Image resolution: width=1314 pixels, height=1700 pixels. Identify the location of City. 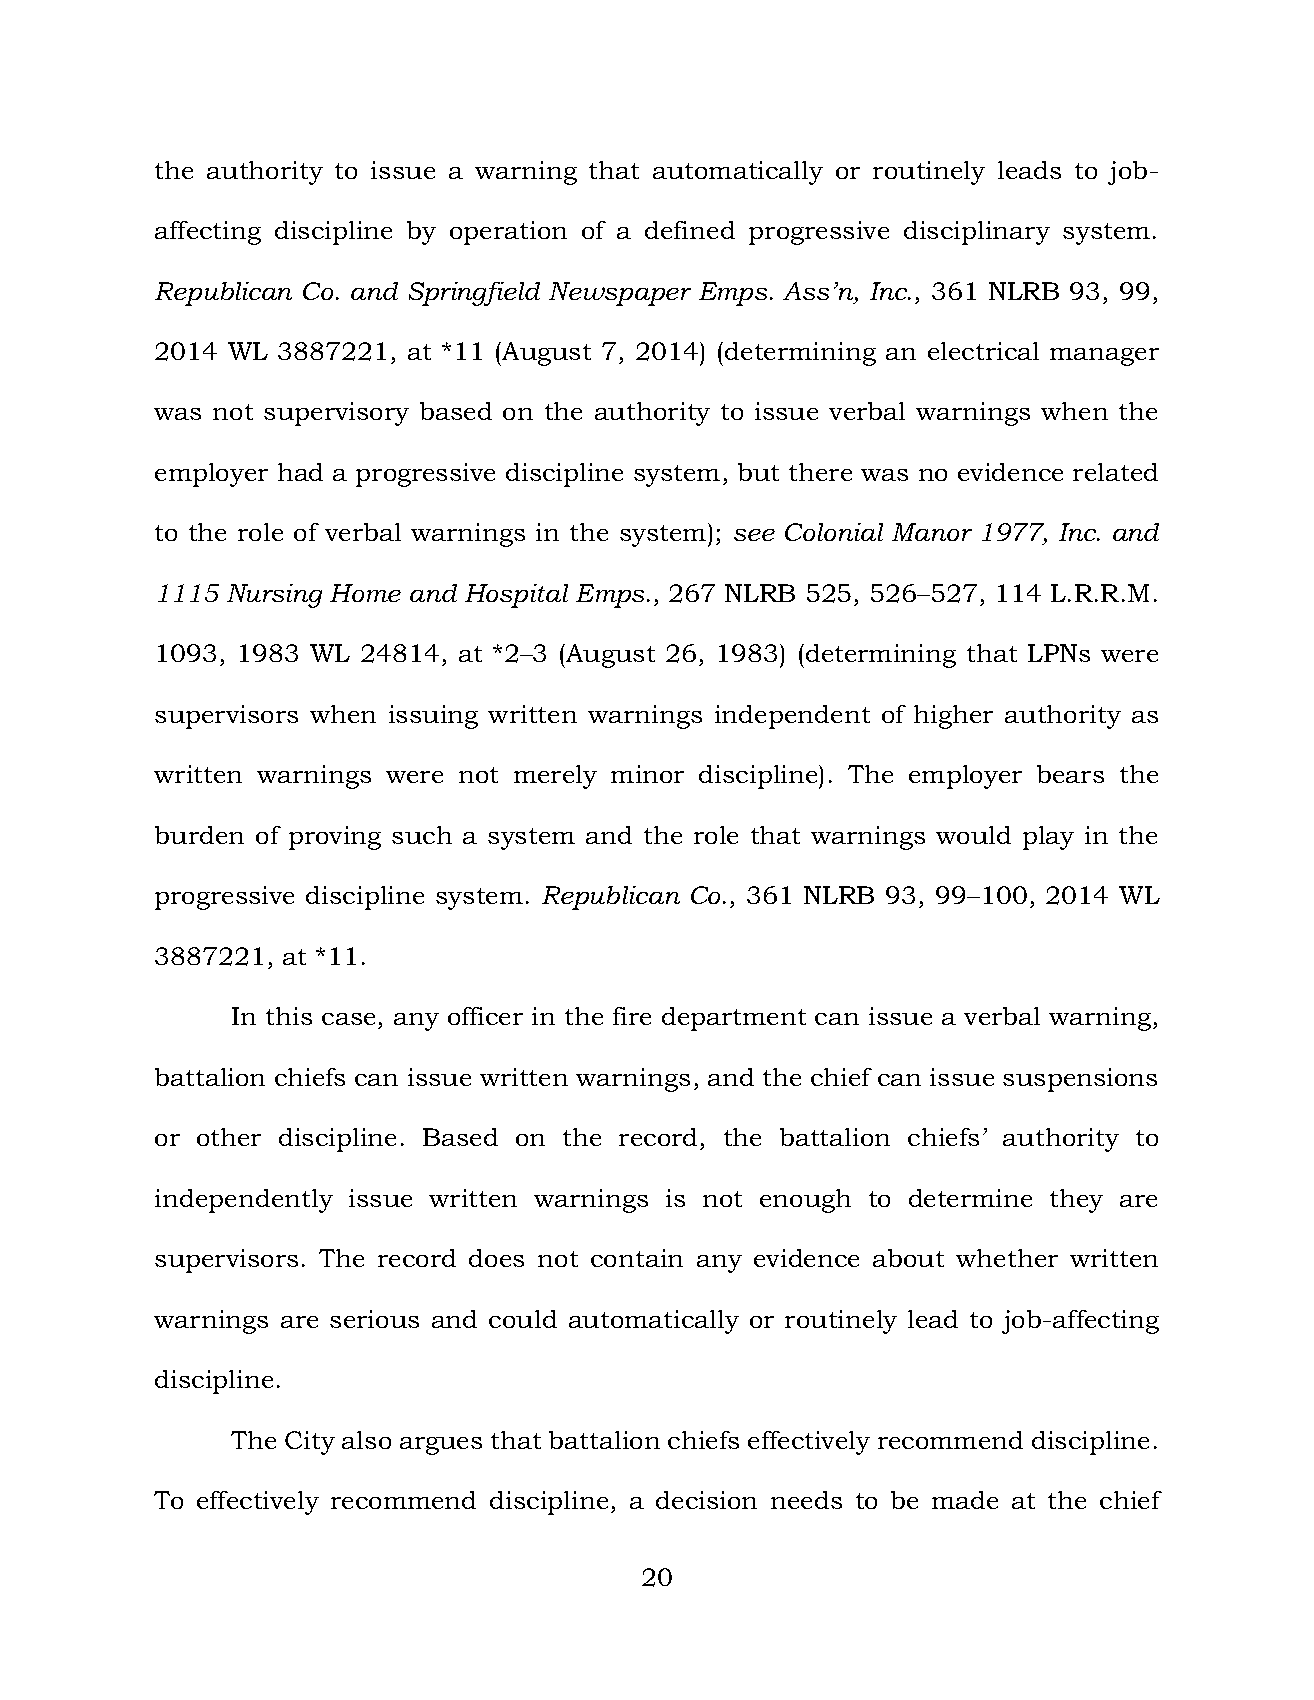
(310, 1443).
